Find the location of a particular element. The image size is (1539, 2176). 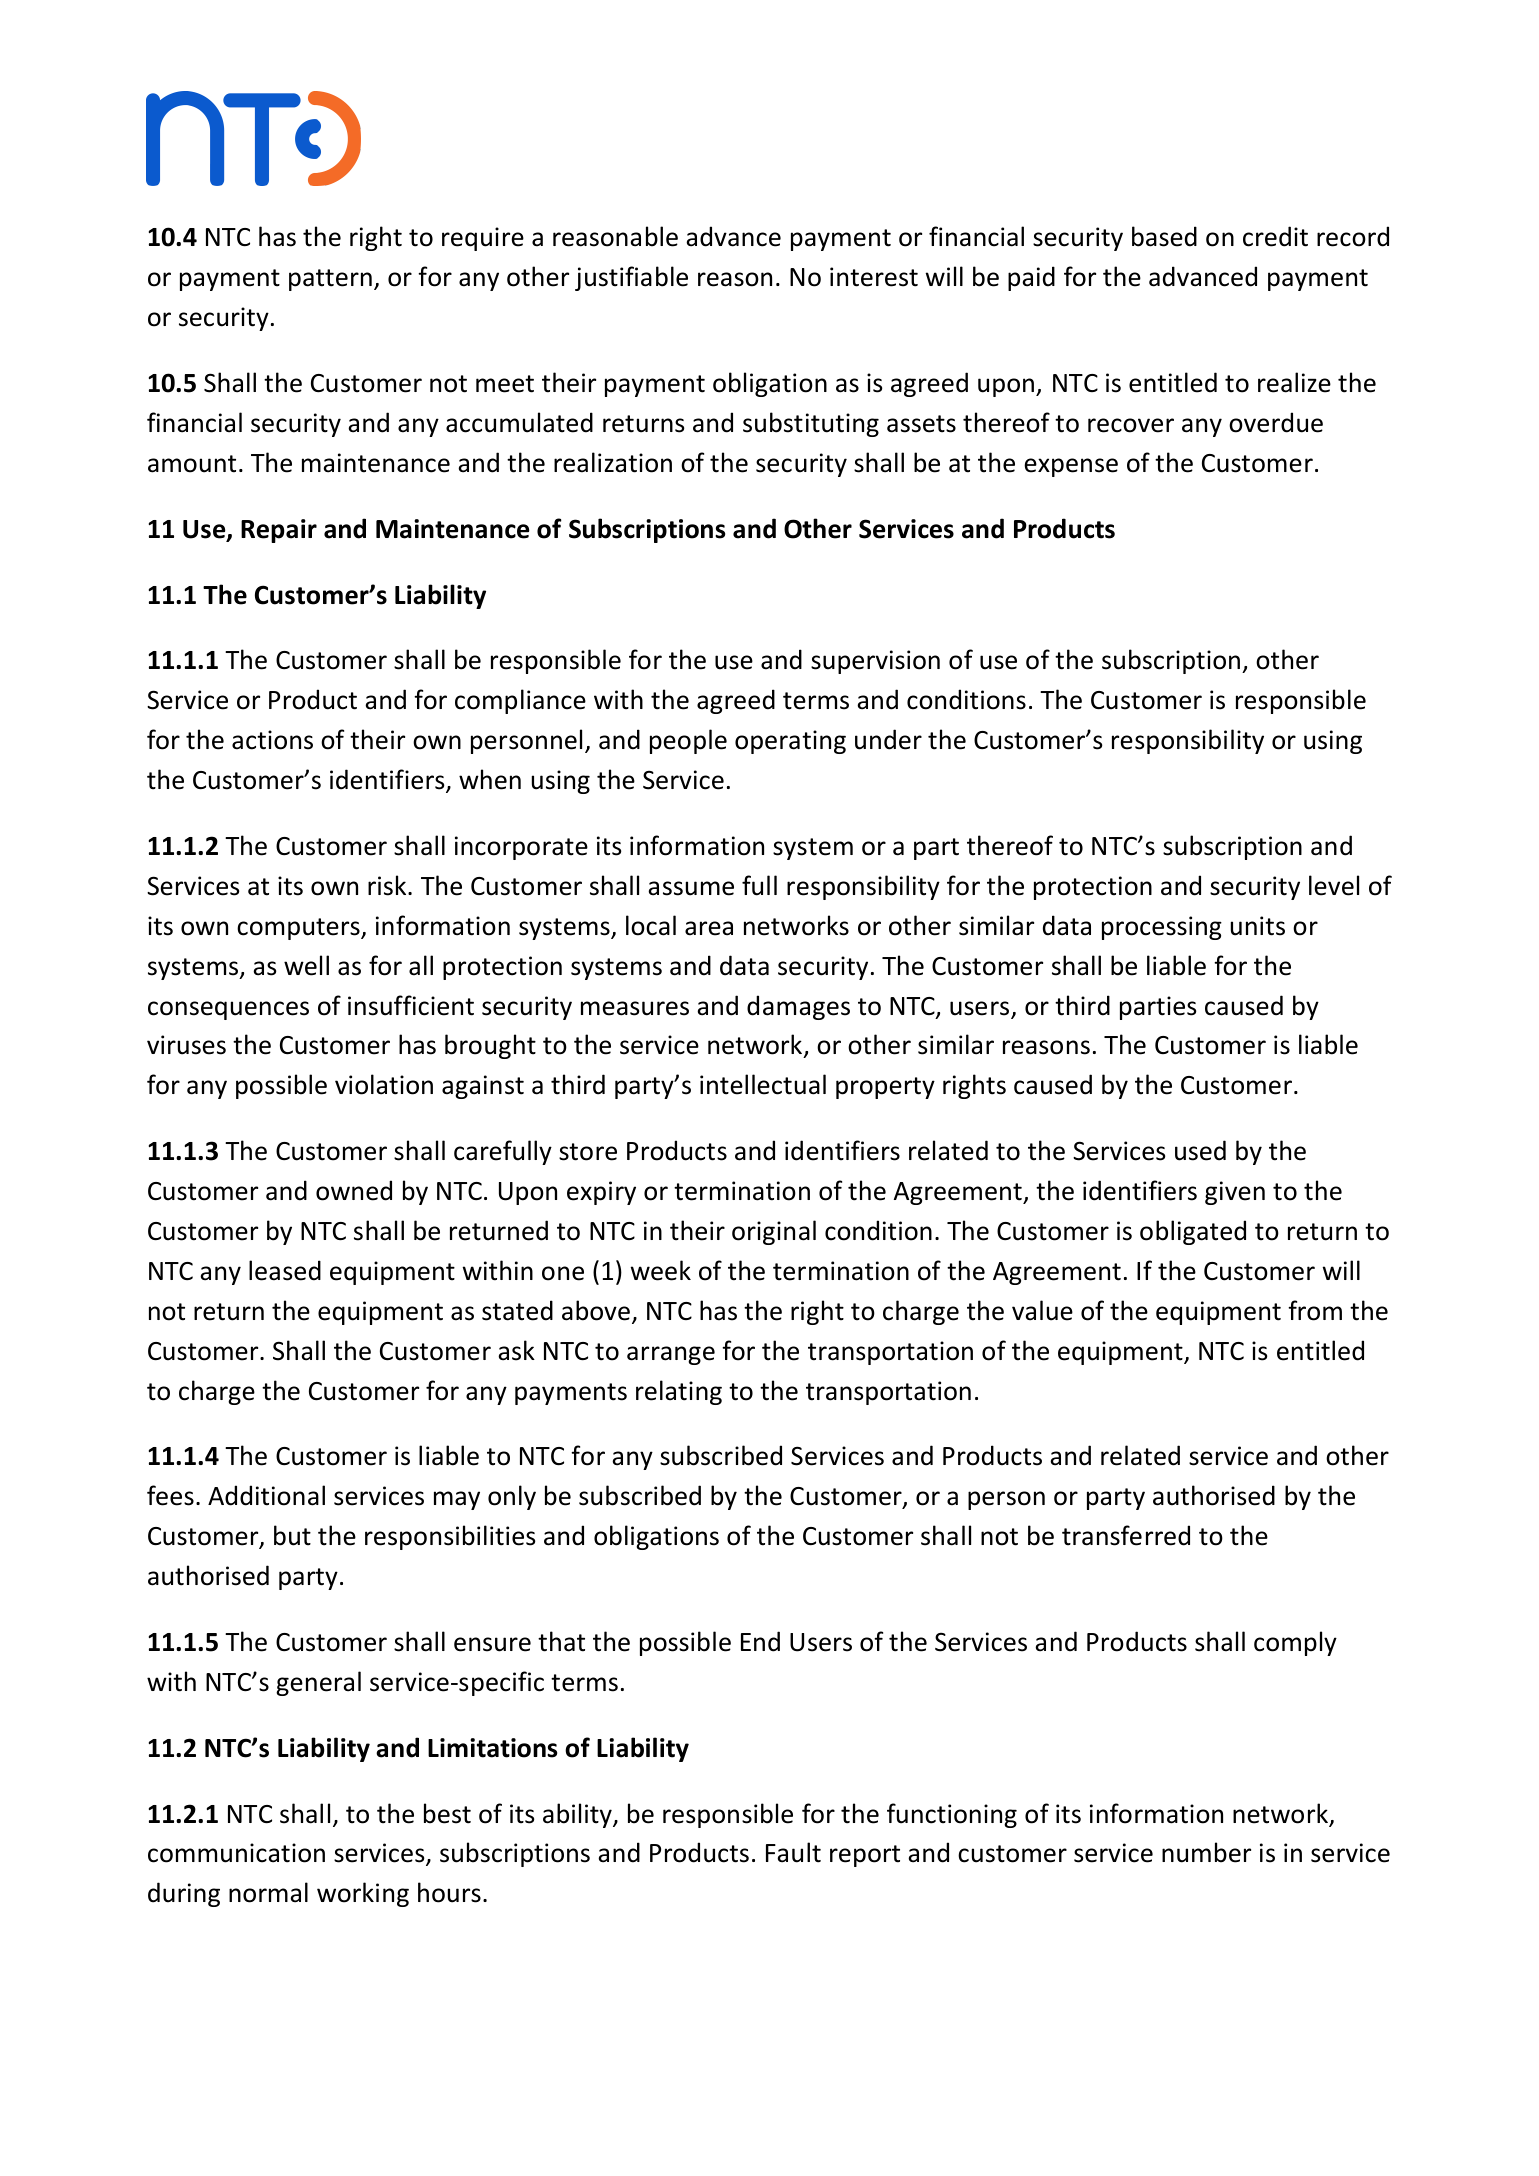

number is located at coordinates (1206, 1852).
